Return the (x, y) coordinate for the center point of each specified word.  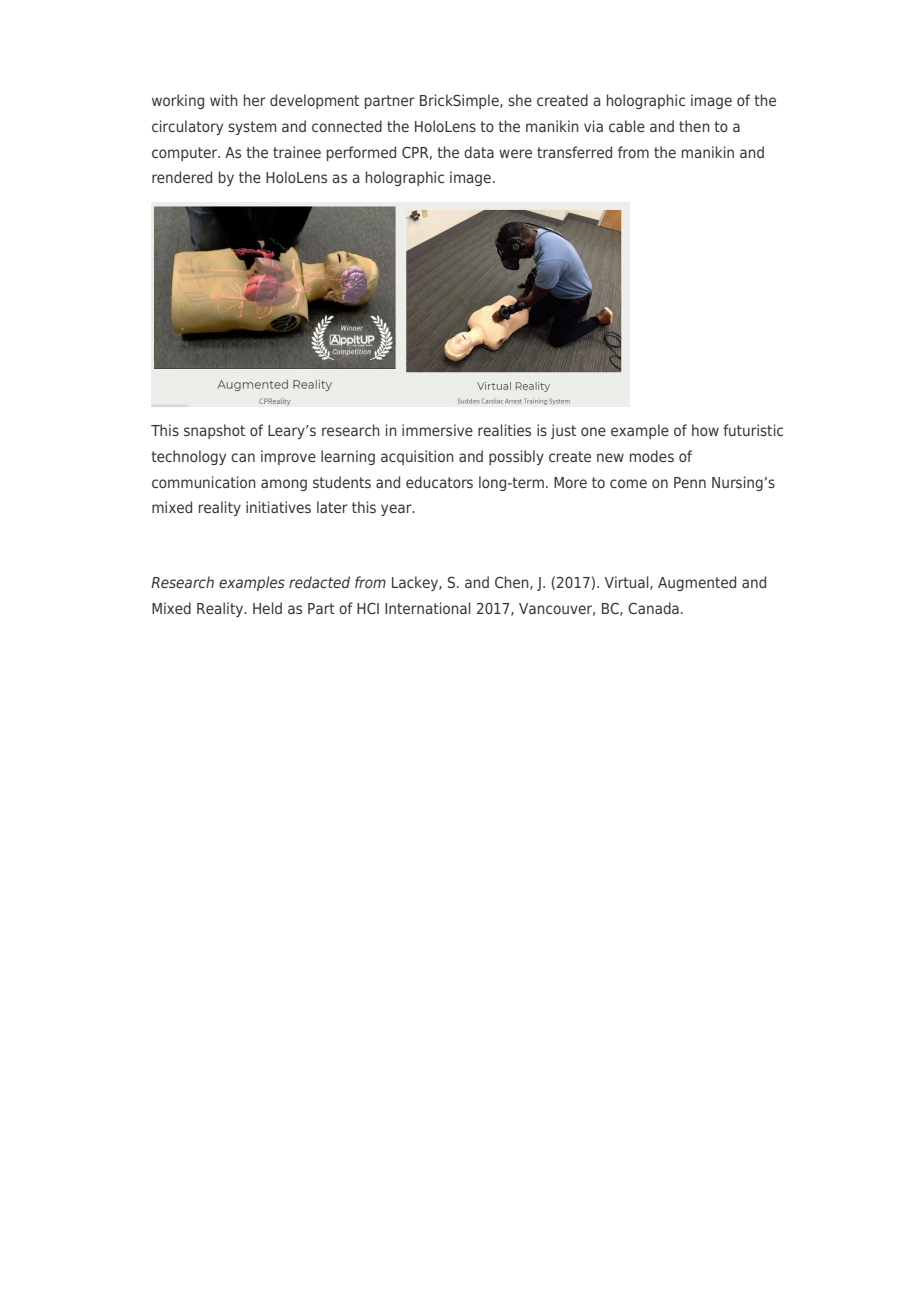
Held (267, 608)
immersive (437, 430)
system (252, 128)
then (694, 126)
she (520, 100)
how (705, 430)
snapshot (214, 431)
